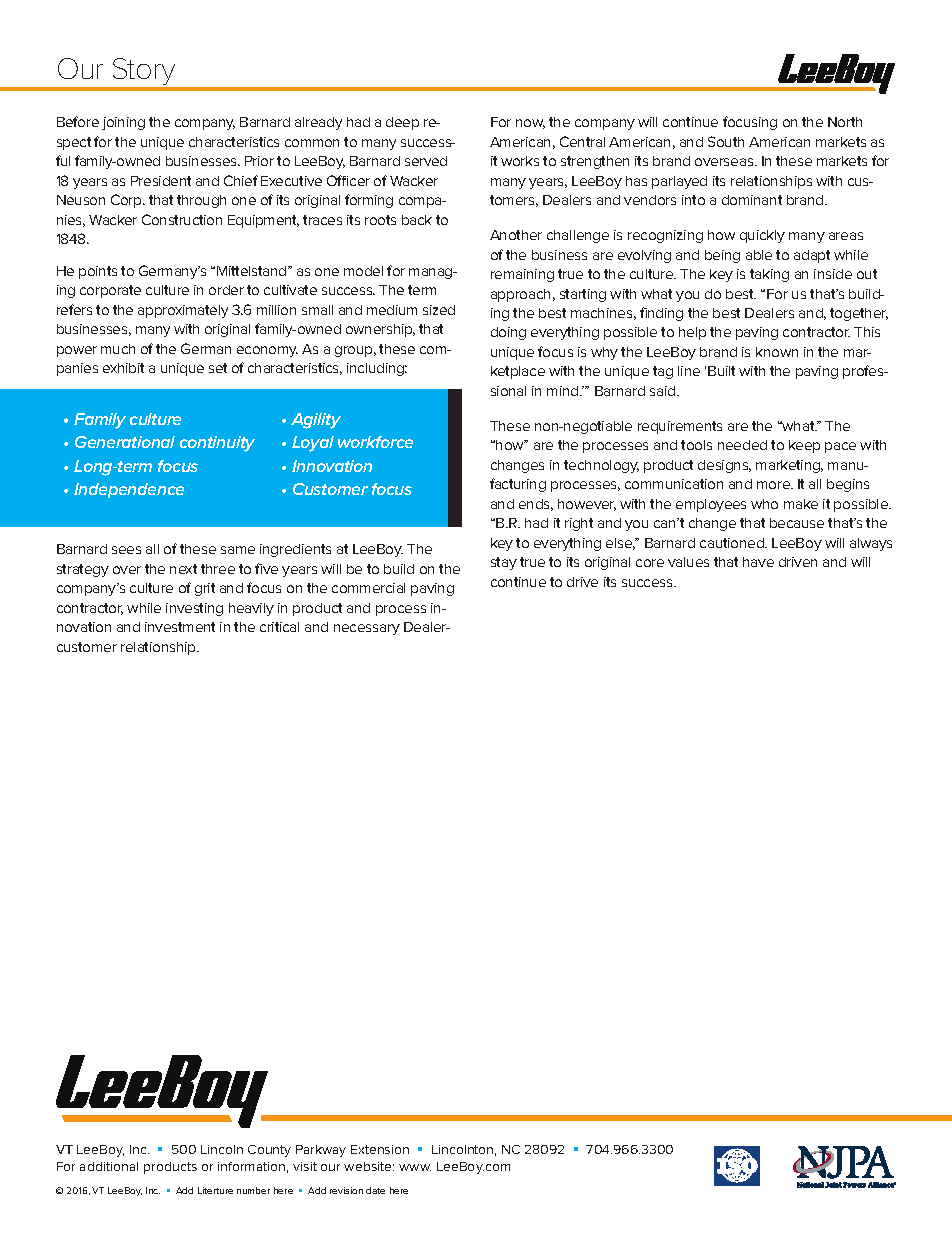 Image resolution: width=952 pixels, height=1233 pixels. Describe the element at coordinates (109, 1166) in the page. I see `additional` at that location.
